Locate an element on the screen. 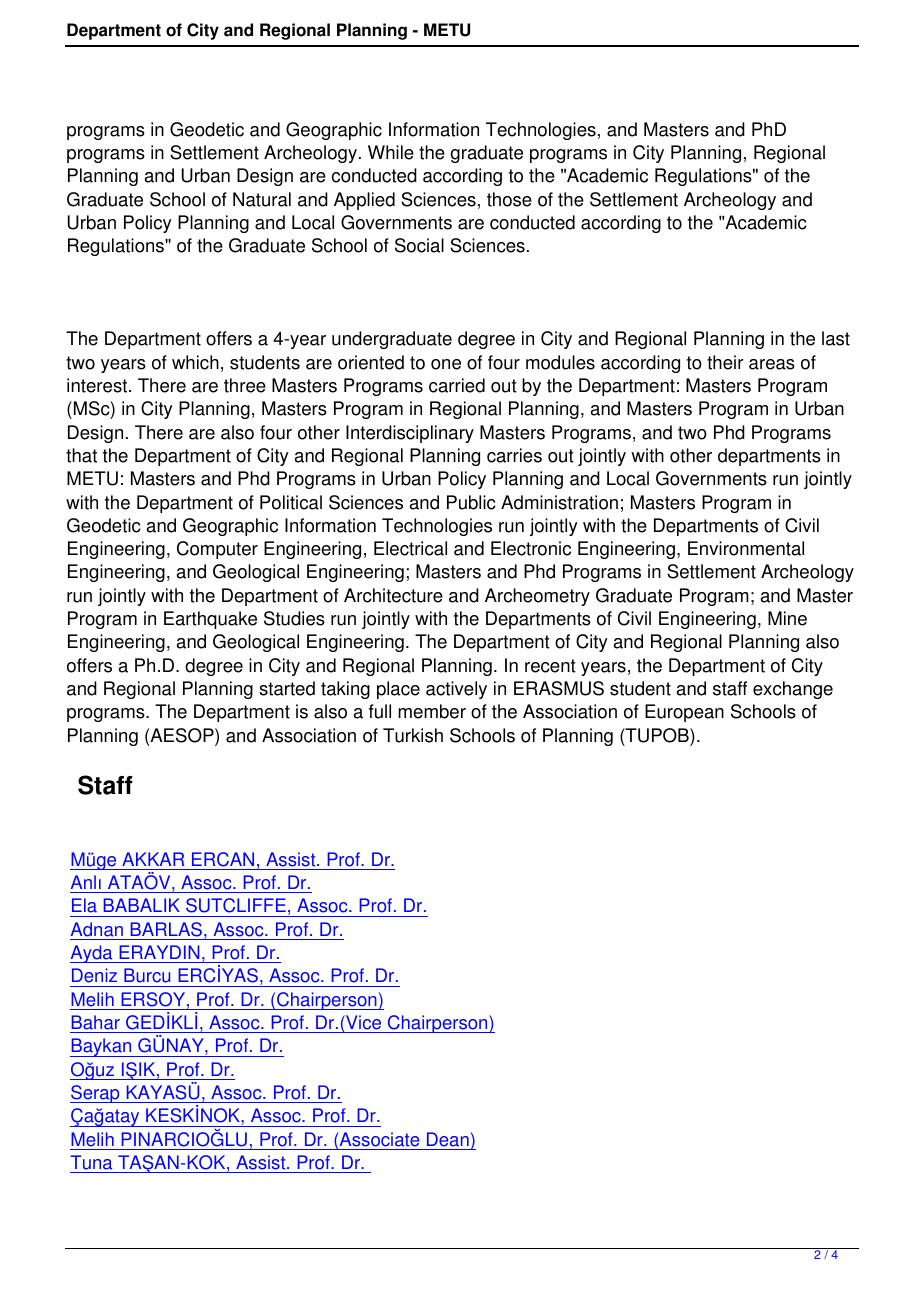 The width and height of the screenshot is (924, 1308). Natural is located at coordinates (262, 199).
